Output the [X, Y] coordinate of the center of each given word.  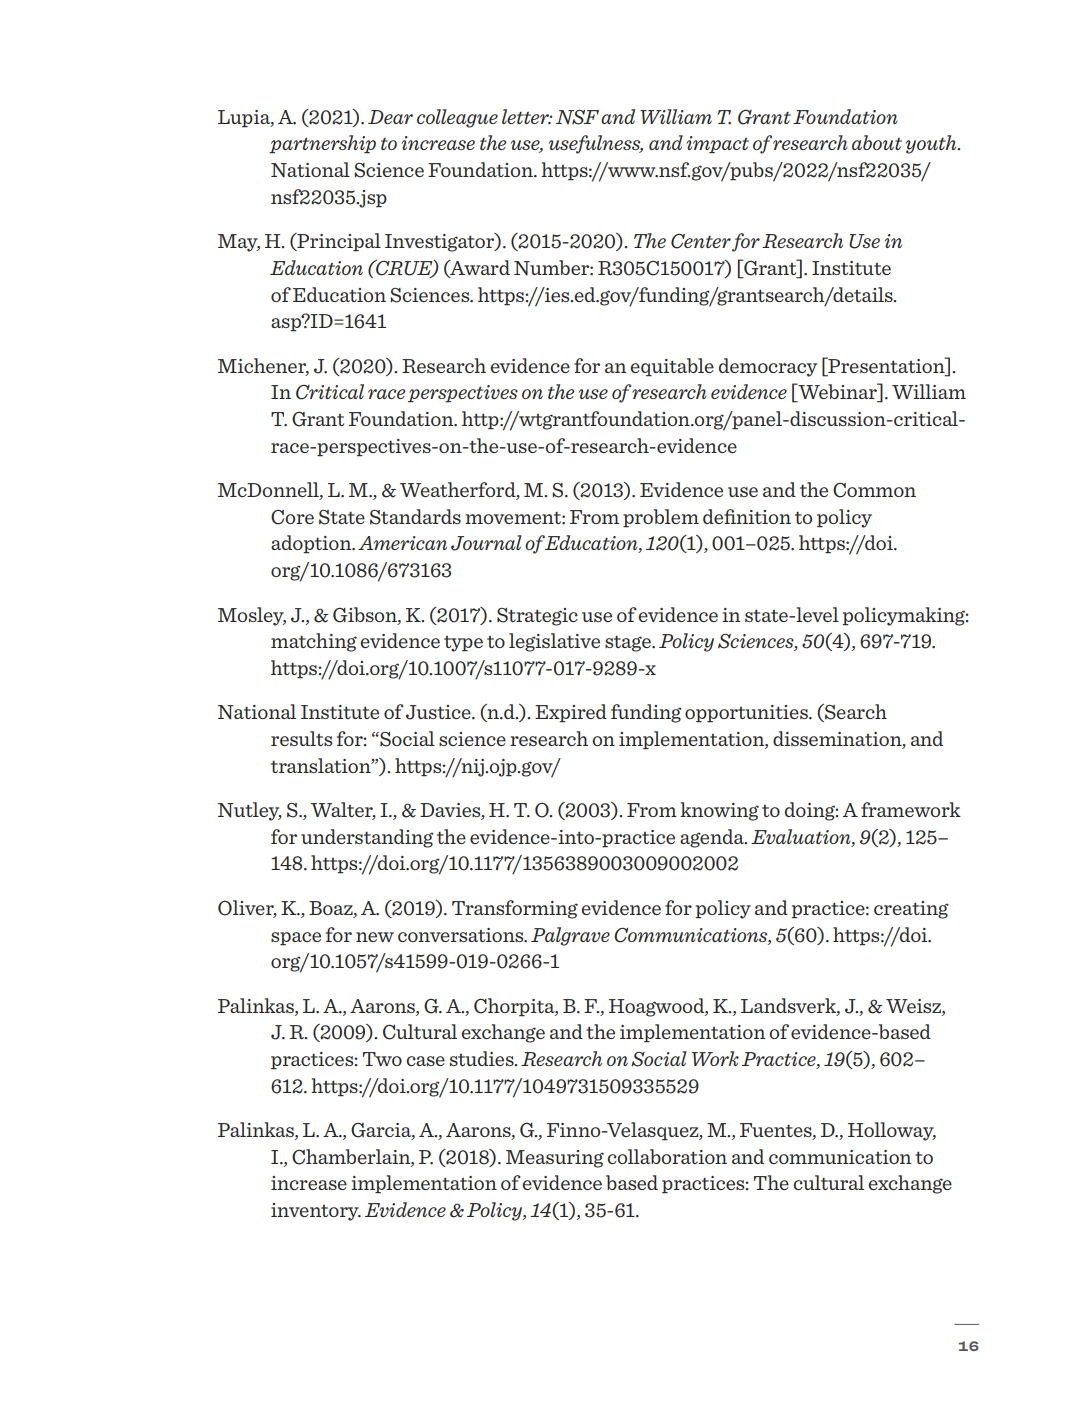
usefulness [596, 144]
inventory [316, 1212]
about [877, 142]
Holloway [892, 1131]
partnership [322, 144]
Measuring [555, 1159]
